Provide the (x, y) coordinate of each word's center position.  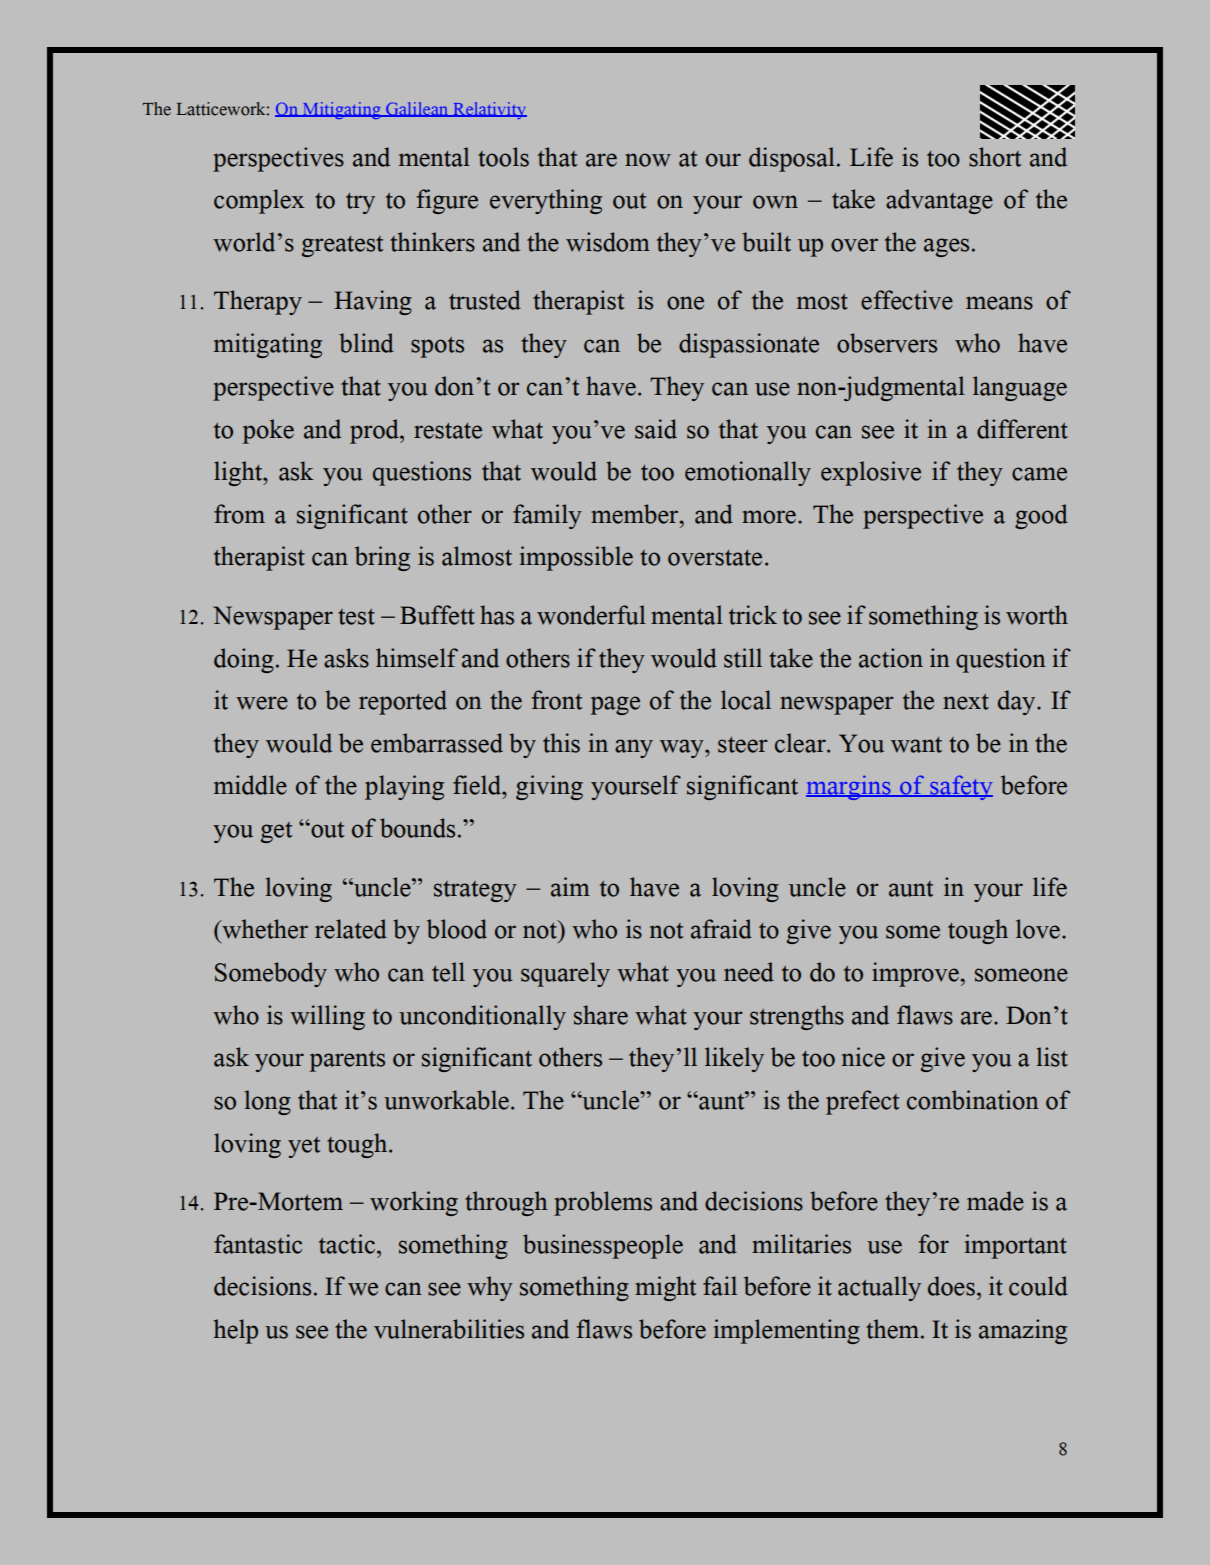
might (665, 1288)
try (360, 203)
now (648, 160)
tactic (347, 1244)
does (951, 1286)
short (995, 157)
